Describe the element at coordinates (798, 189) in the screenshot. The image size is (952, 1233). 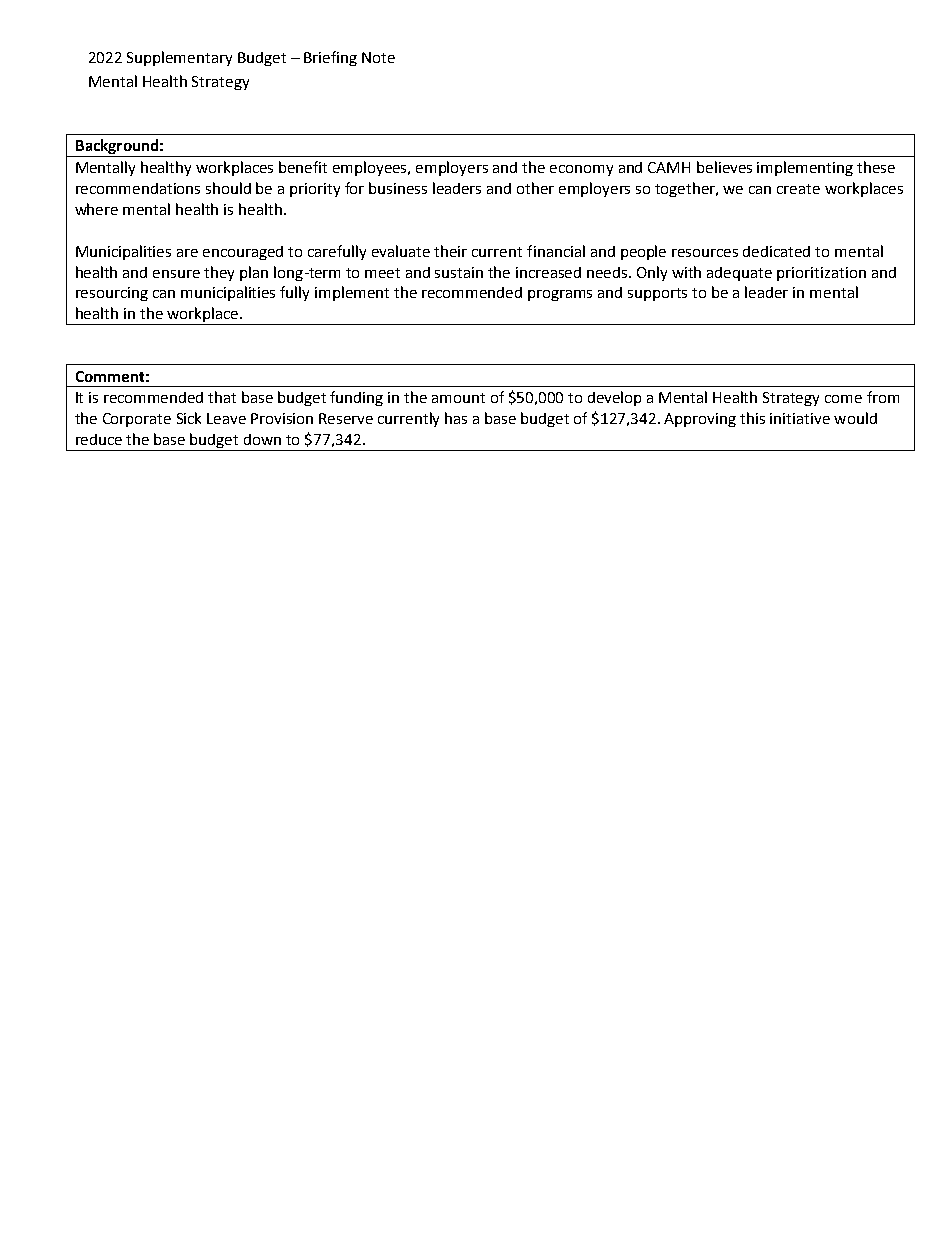
I see `create` at that location.
